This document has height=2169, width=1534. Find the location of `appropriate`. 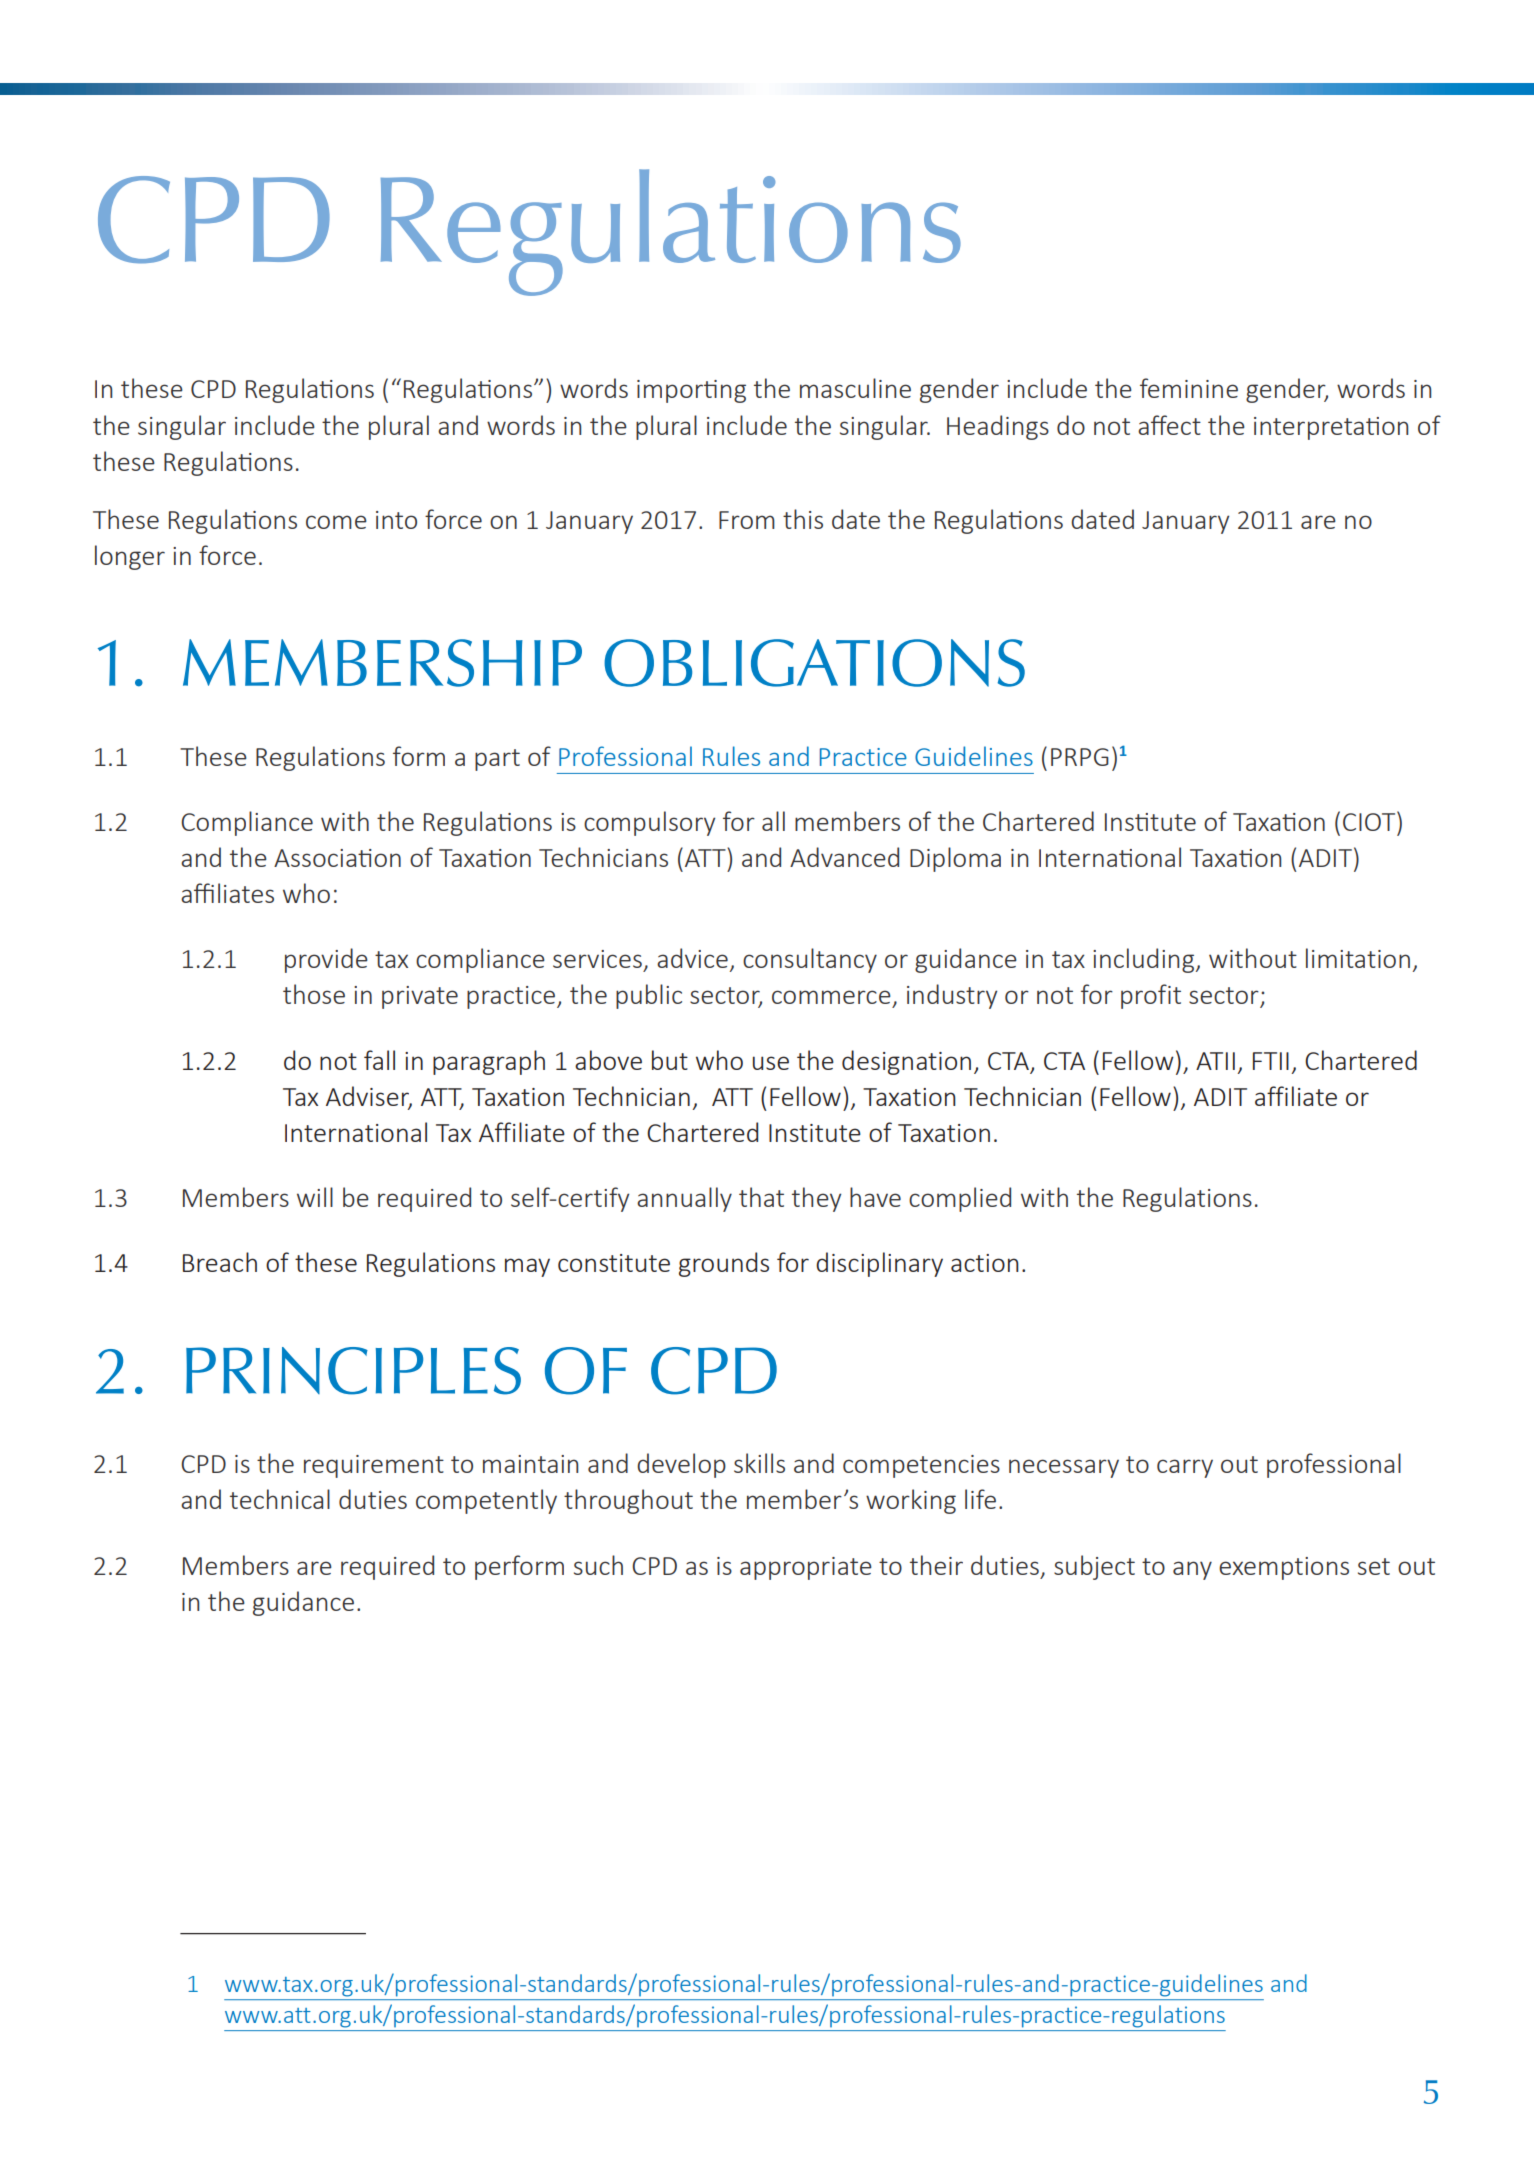

appropriate is located at coordinates (806, 1568).
